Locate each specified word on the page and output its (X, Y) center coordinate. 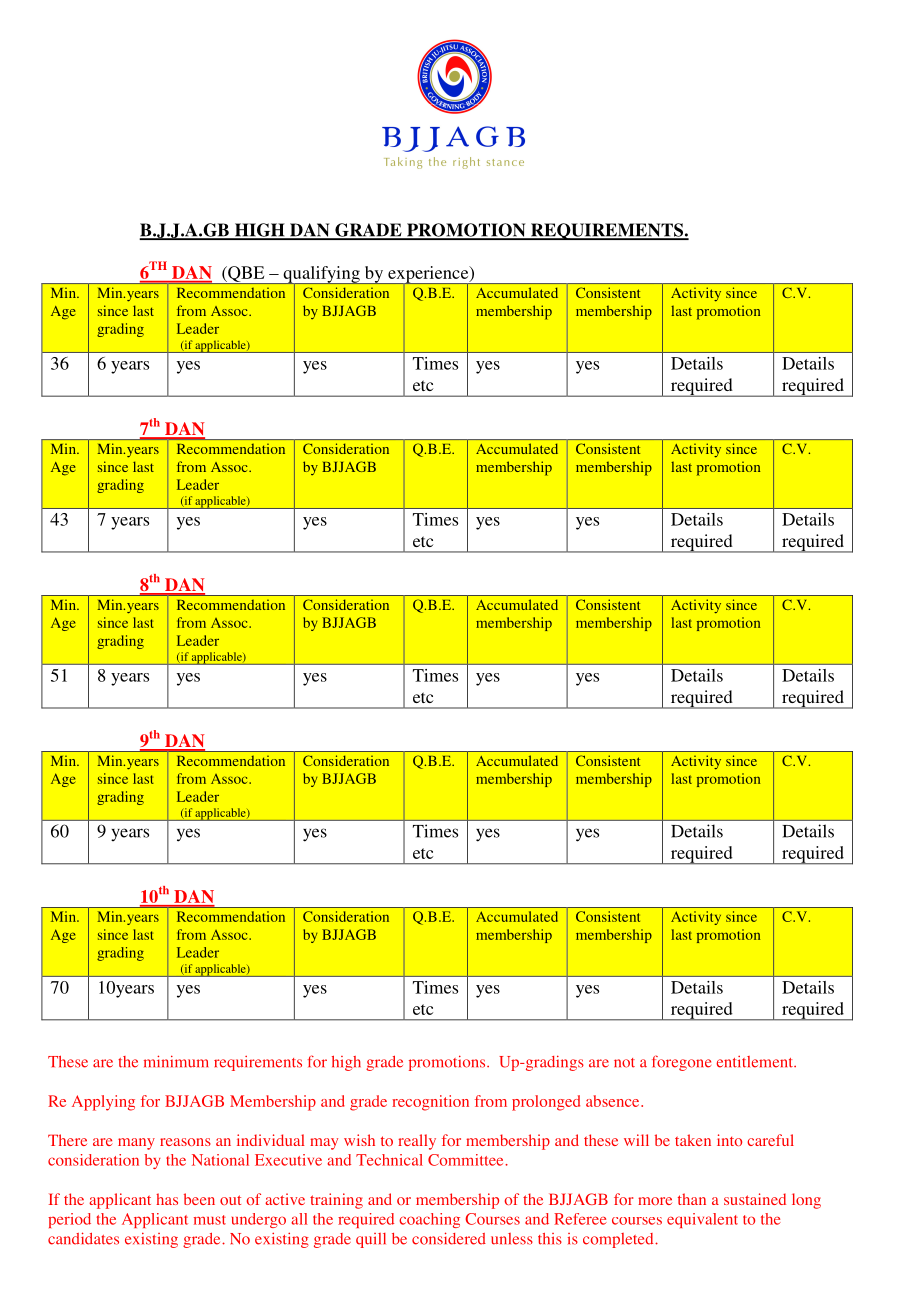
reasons (185, 1142)
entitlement (755, 1062)
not (624, 1063)
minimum (176, 1061)
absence (614, 1101)
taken (693, 1140)
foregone (681, 1063)
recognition (430, 1103)
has (167, 1199)
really (417, 1142)
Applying (103, 1103)
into (729, 1140)
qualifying (321, 275)
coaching (429, 1220)
